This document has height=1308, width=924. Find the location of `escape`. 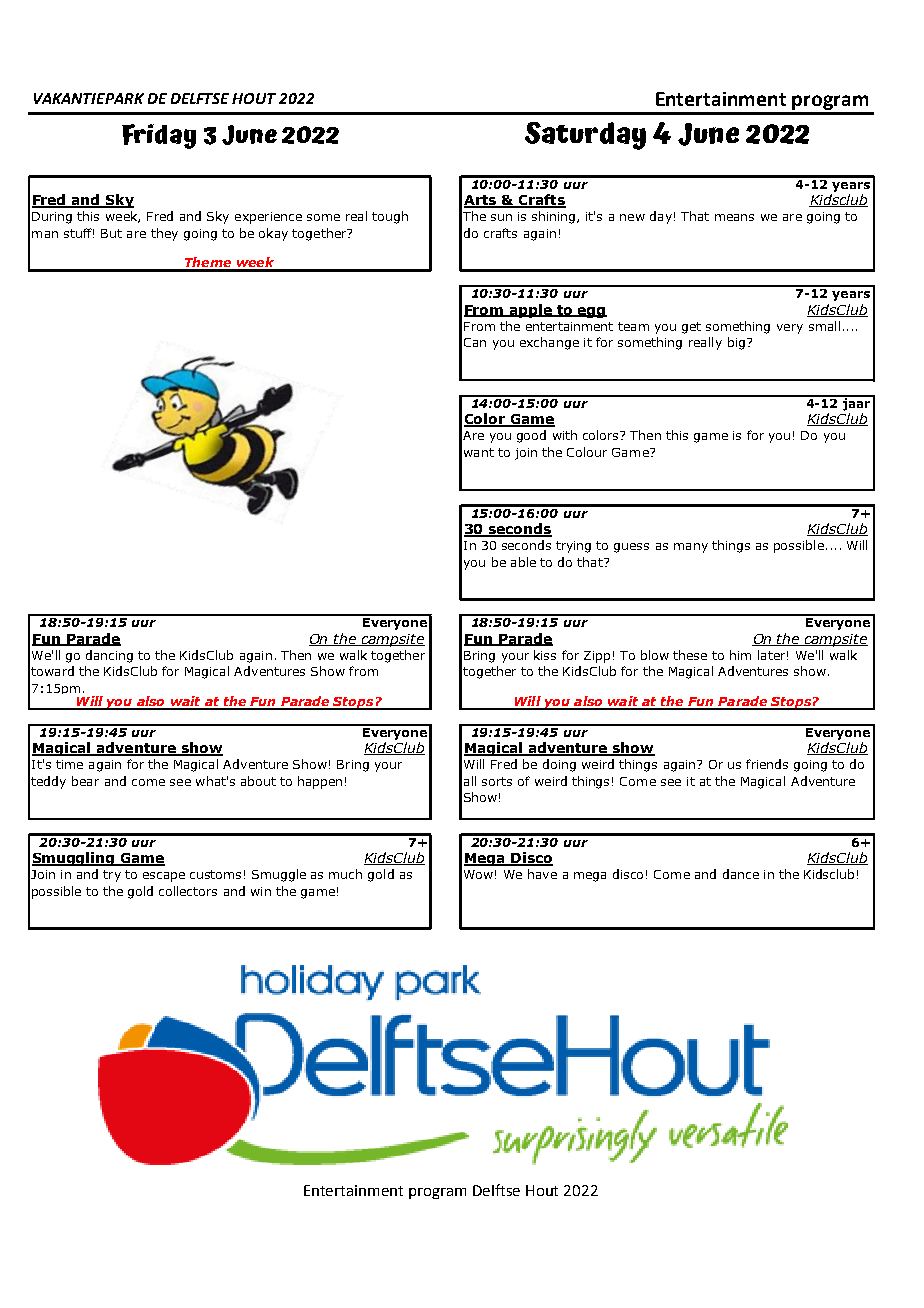

escape is located at coordinates (164, 877).
